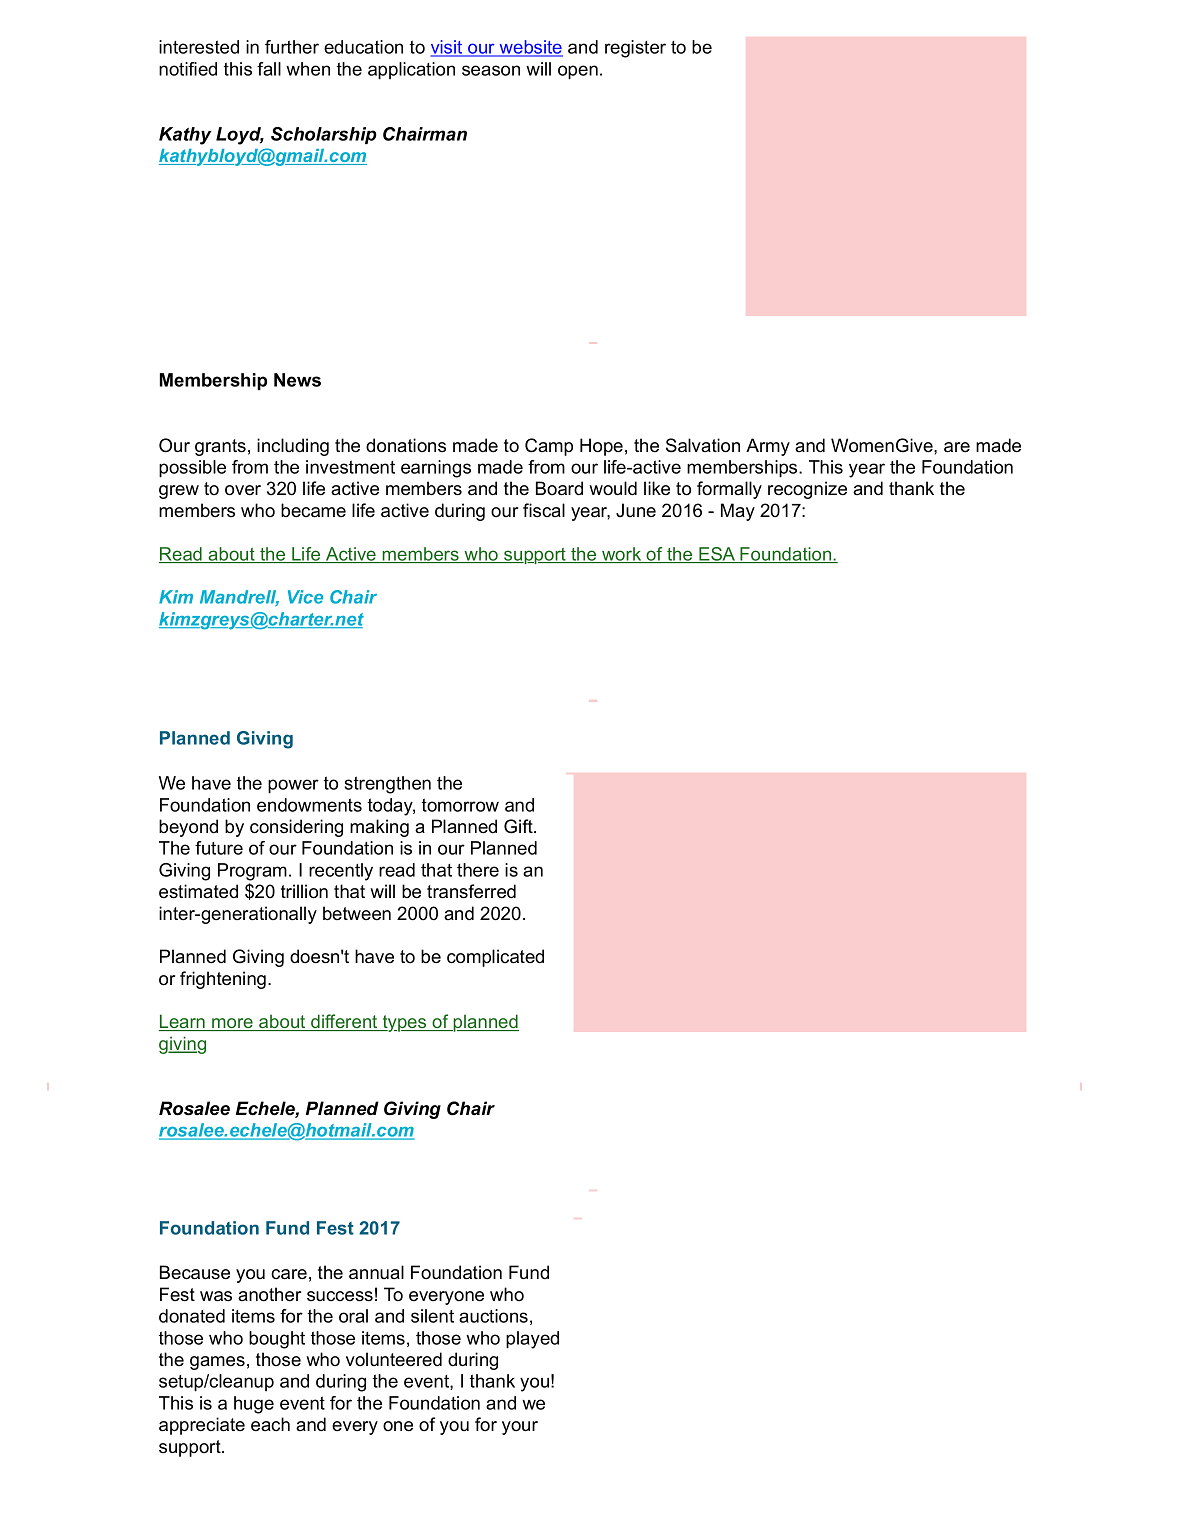  I want to click on register, so click(635, 49).
